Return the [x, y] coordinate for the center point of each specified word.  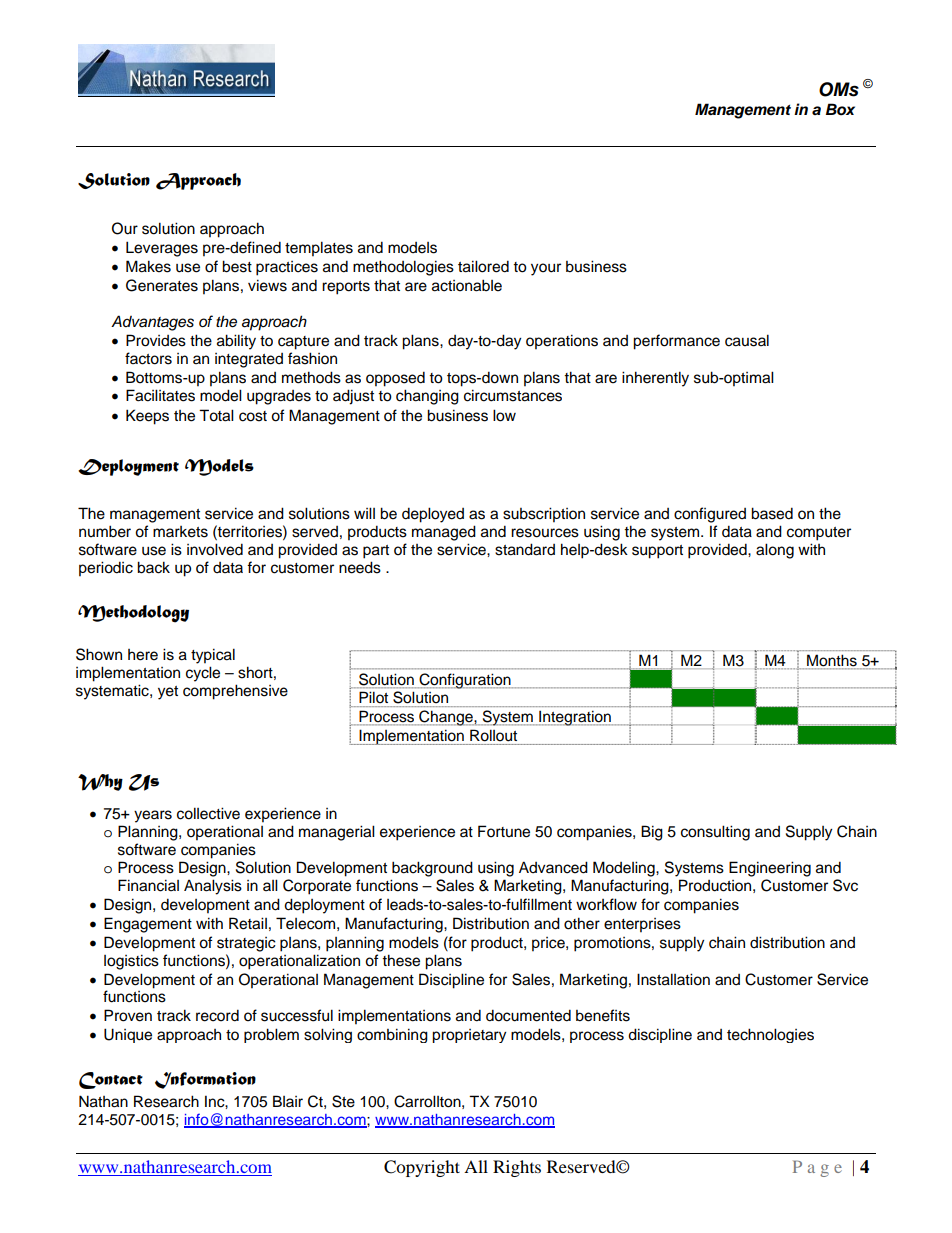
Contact [111, 1080]
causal [747, 340]
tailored [483, 266]
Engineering [770, 869]
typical [213, 656]
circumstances [513, 395]
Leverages [162, 249]
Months [832, 660]
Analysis [213, 887]
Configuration [465, 681]
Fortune [504, 831]
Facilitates [160, 395]
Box [840, 109]
